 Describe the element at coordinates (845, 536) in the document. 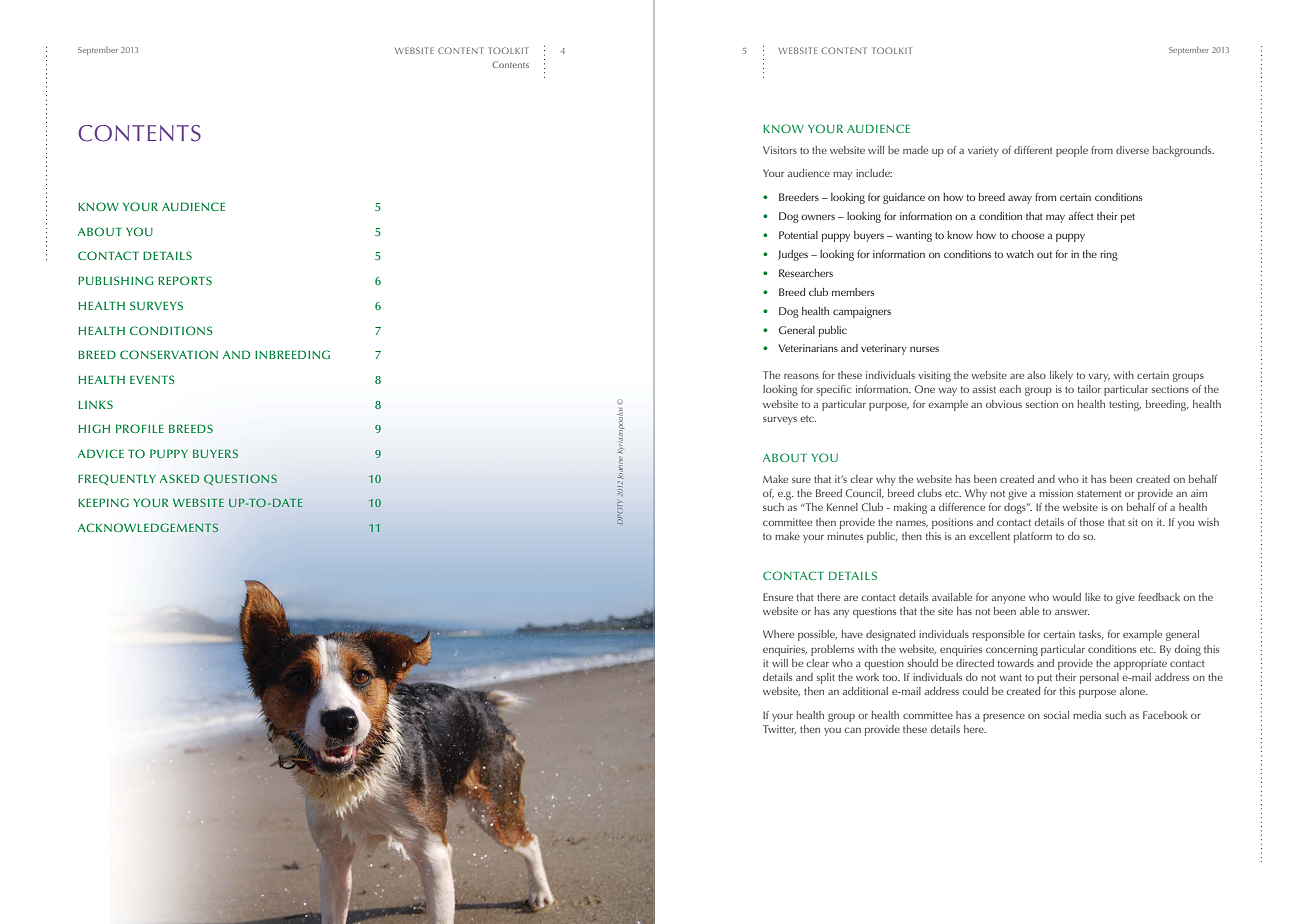

I see `minutes` at that location.
